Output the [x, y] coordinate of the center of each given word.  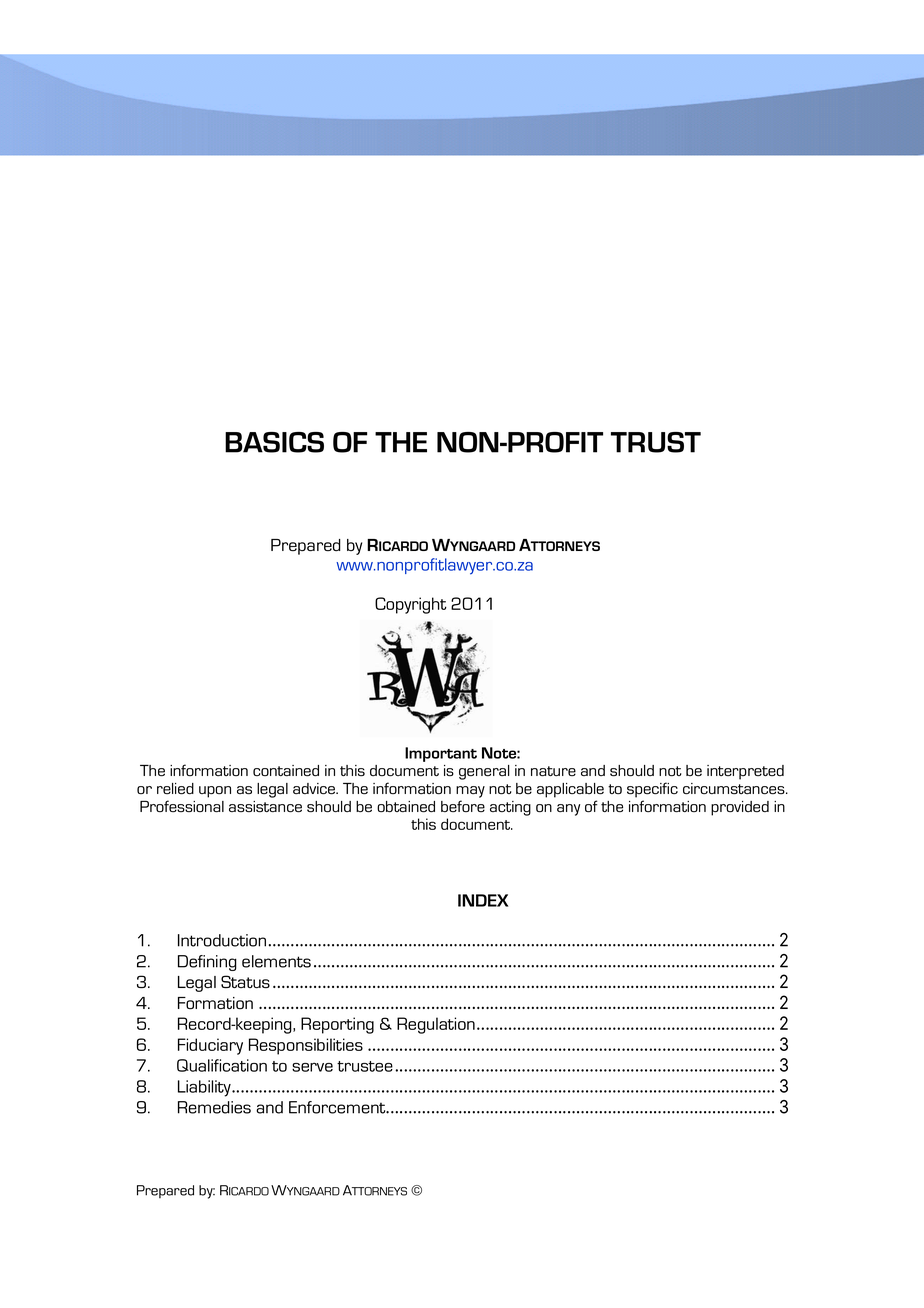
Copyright [411, 605]
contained [286, 771]
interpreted [745, 772]
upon [215, 792]
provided [740, 808]
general [484, 772]
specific [652, 790]
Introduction [222, 940]
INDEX [483, 900]
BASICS [274, 442]
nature [553, 771]
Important [441, 754]
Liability [205, 1088]
